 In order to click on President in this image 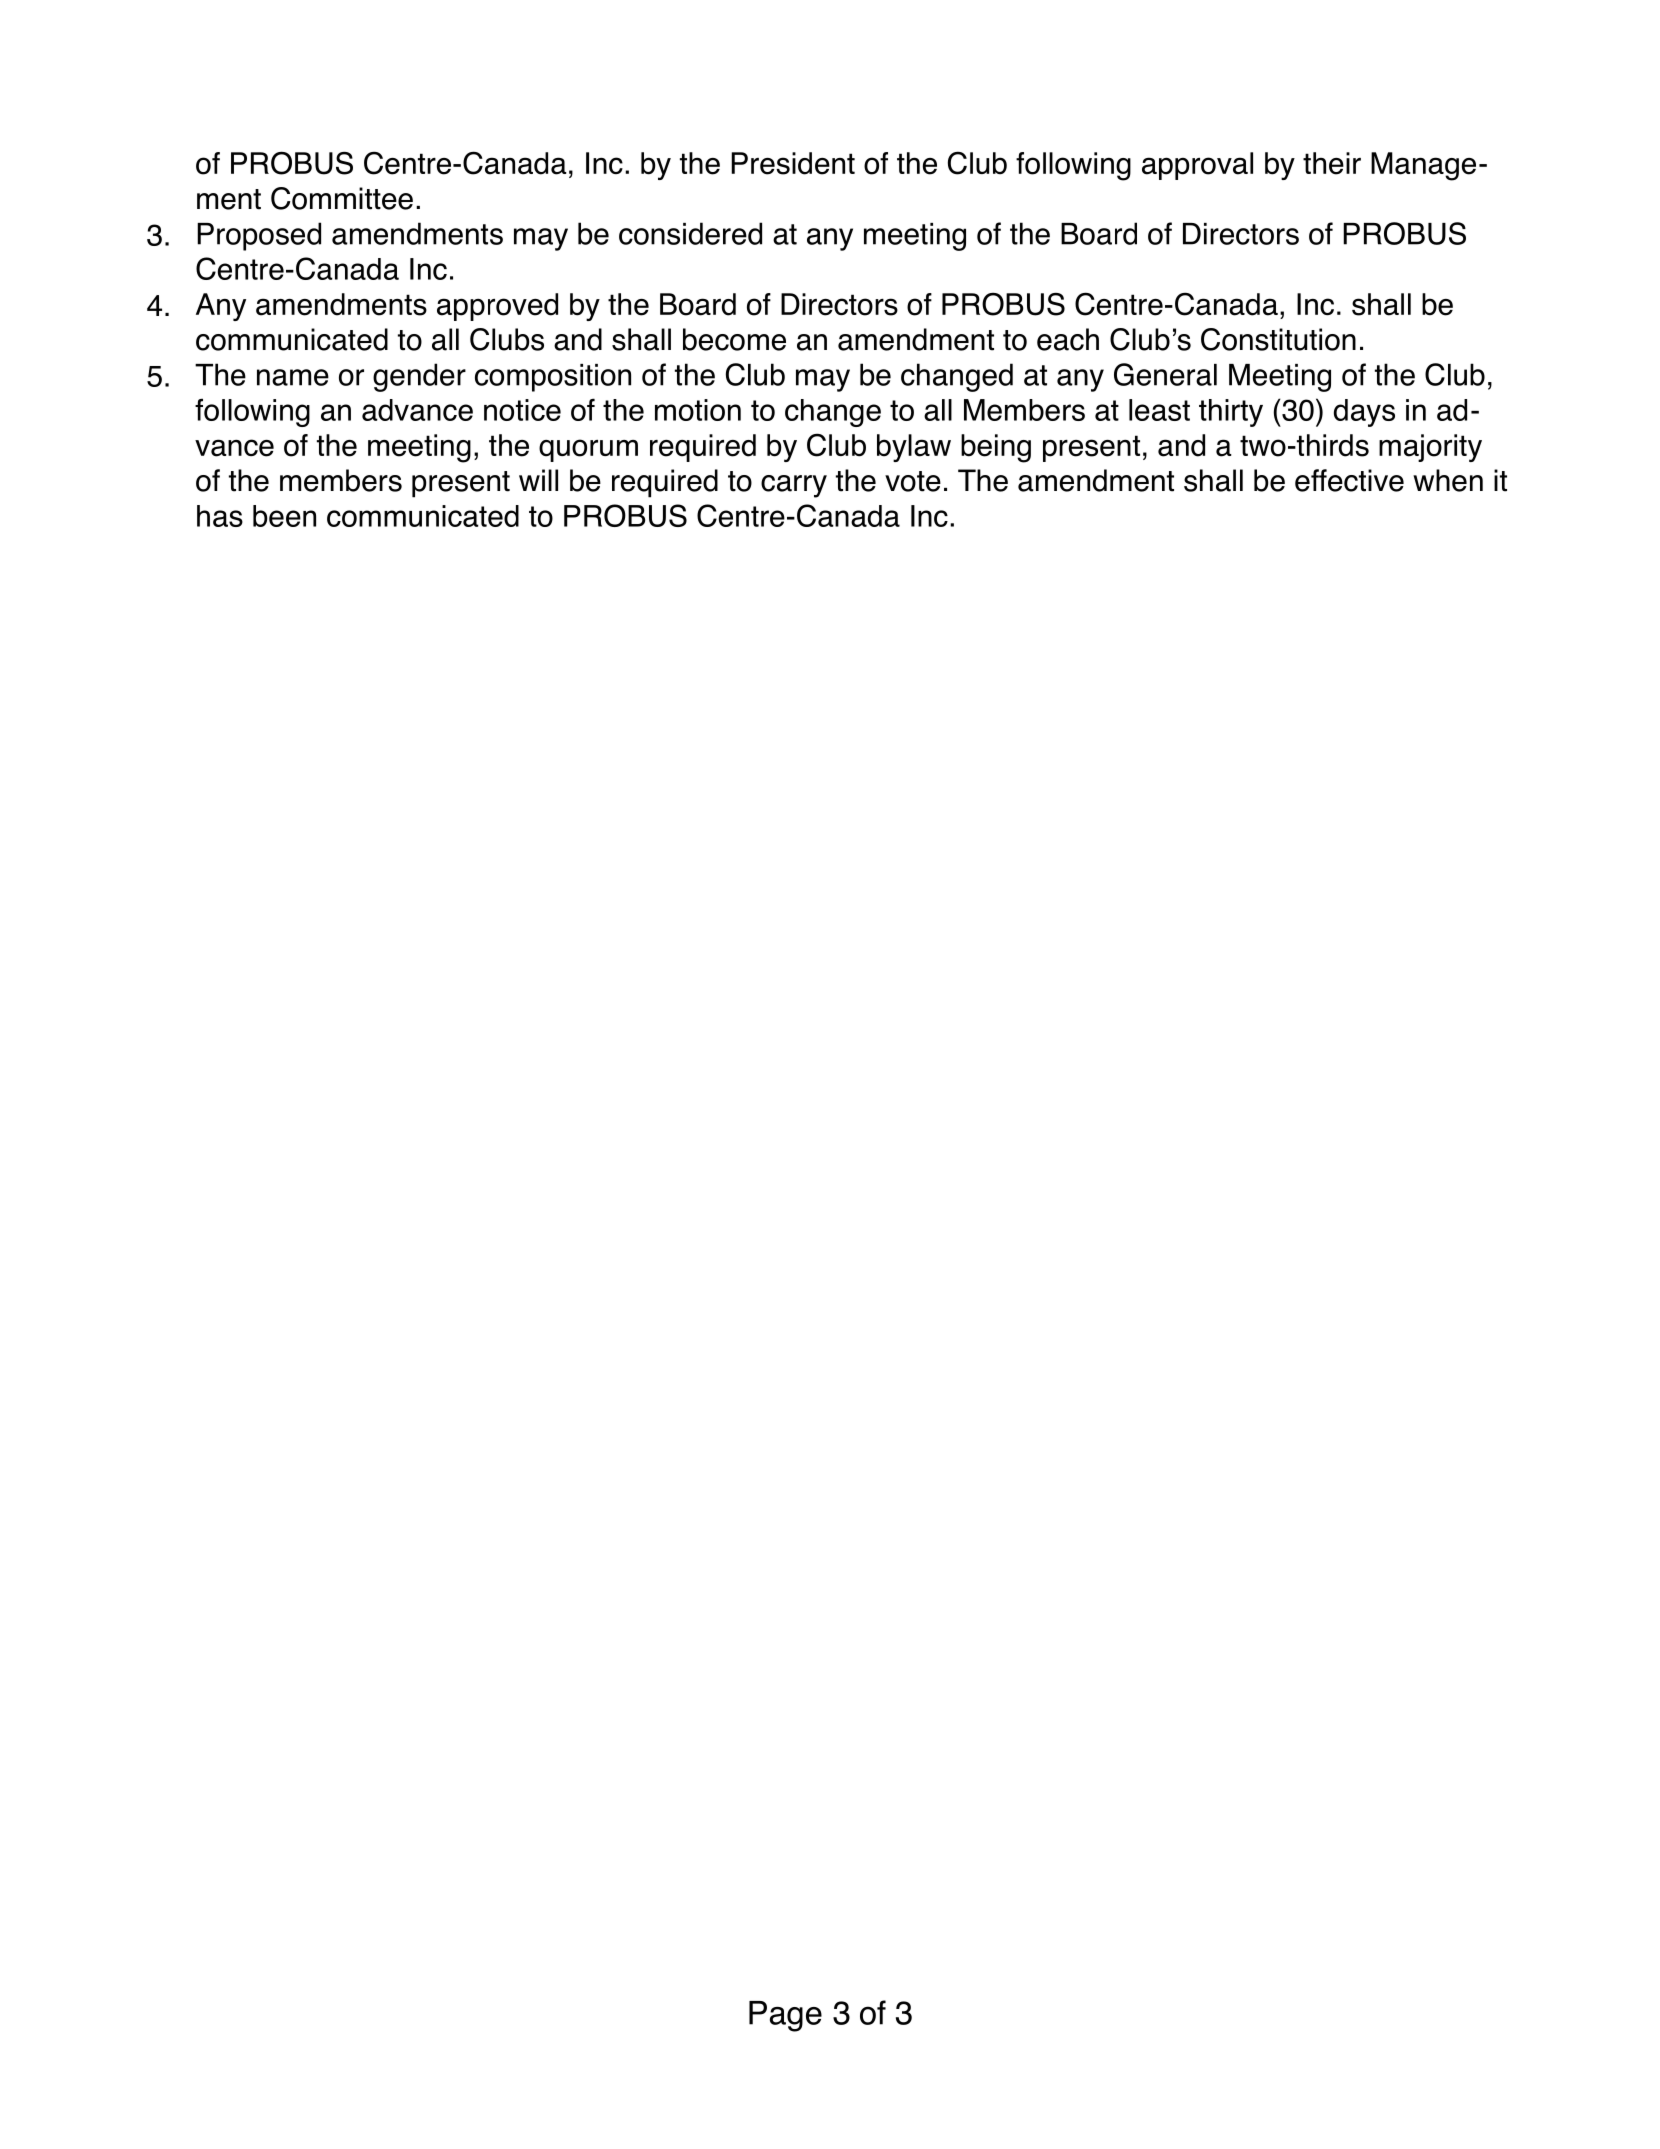, I will do `click(793, 163)`.
